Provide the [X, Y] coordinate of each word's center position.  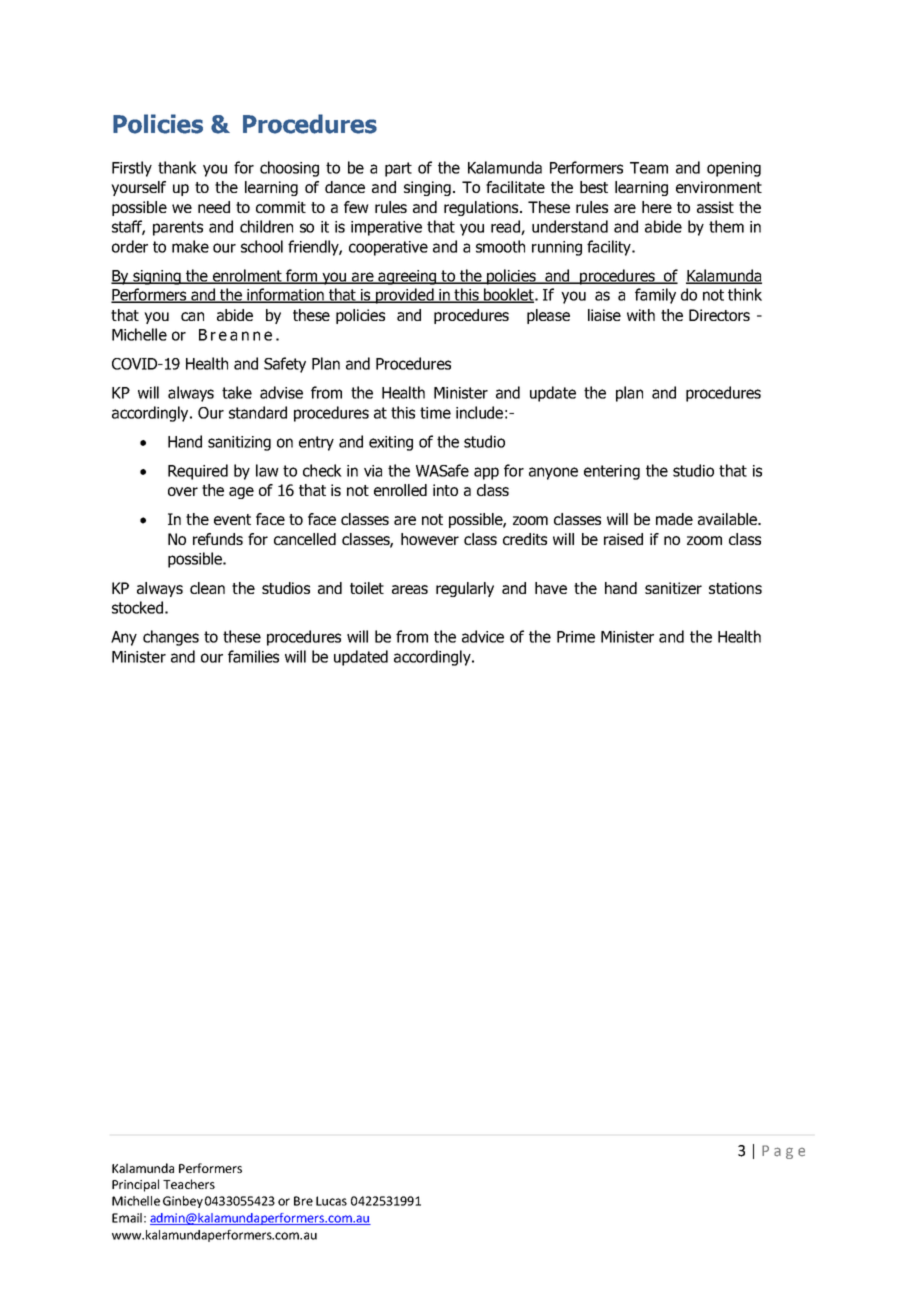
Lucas [331, 1201]
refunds [218, 539]
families [253, 656]
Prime [576, 637]
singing [429, 188]
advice [483, 636]
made [674, 519]
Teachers [189, 1184]
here [657, 207]
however [430, 539]
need [214, 207]
